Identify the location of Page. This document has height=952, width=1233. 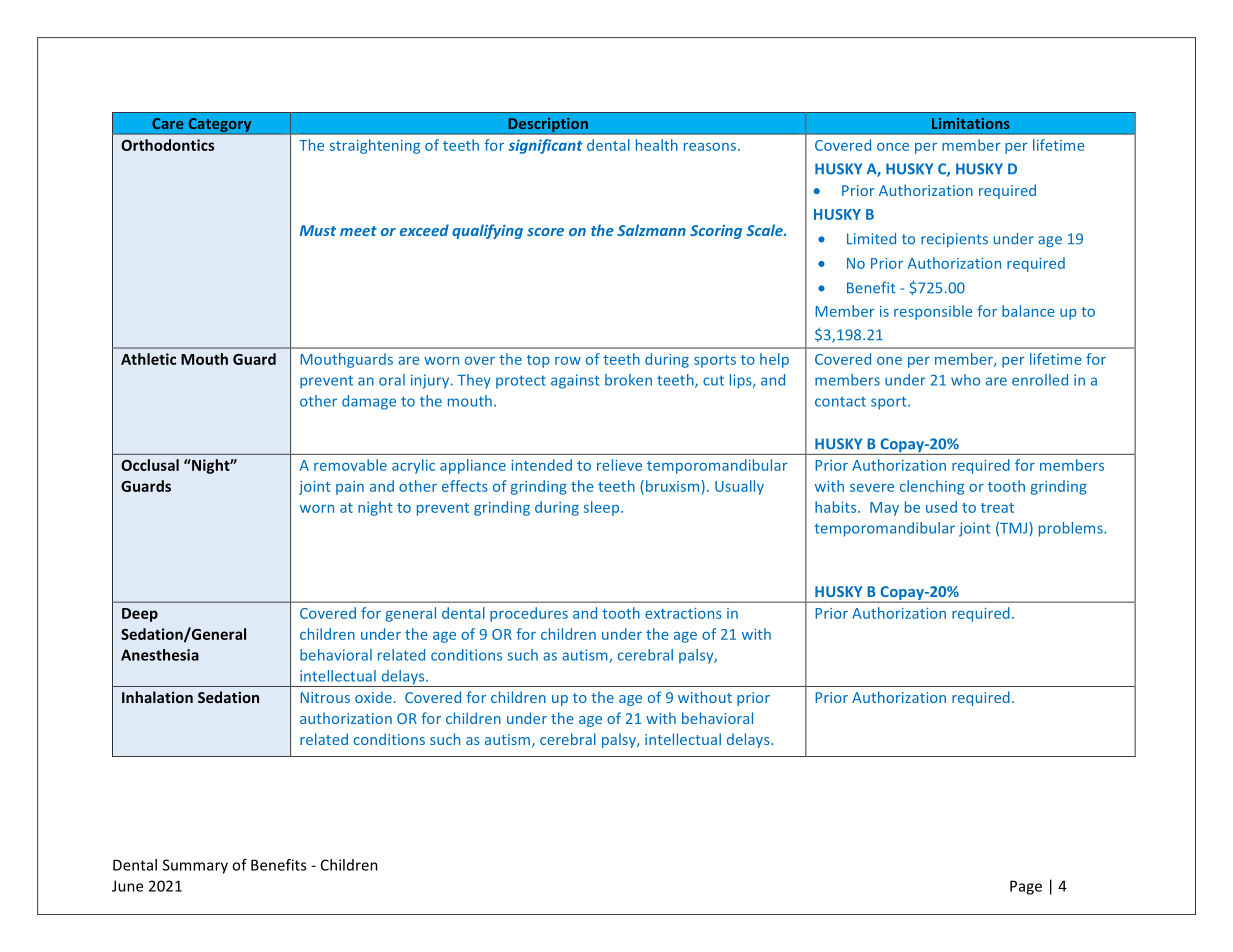
(1026, 887).
